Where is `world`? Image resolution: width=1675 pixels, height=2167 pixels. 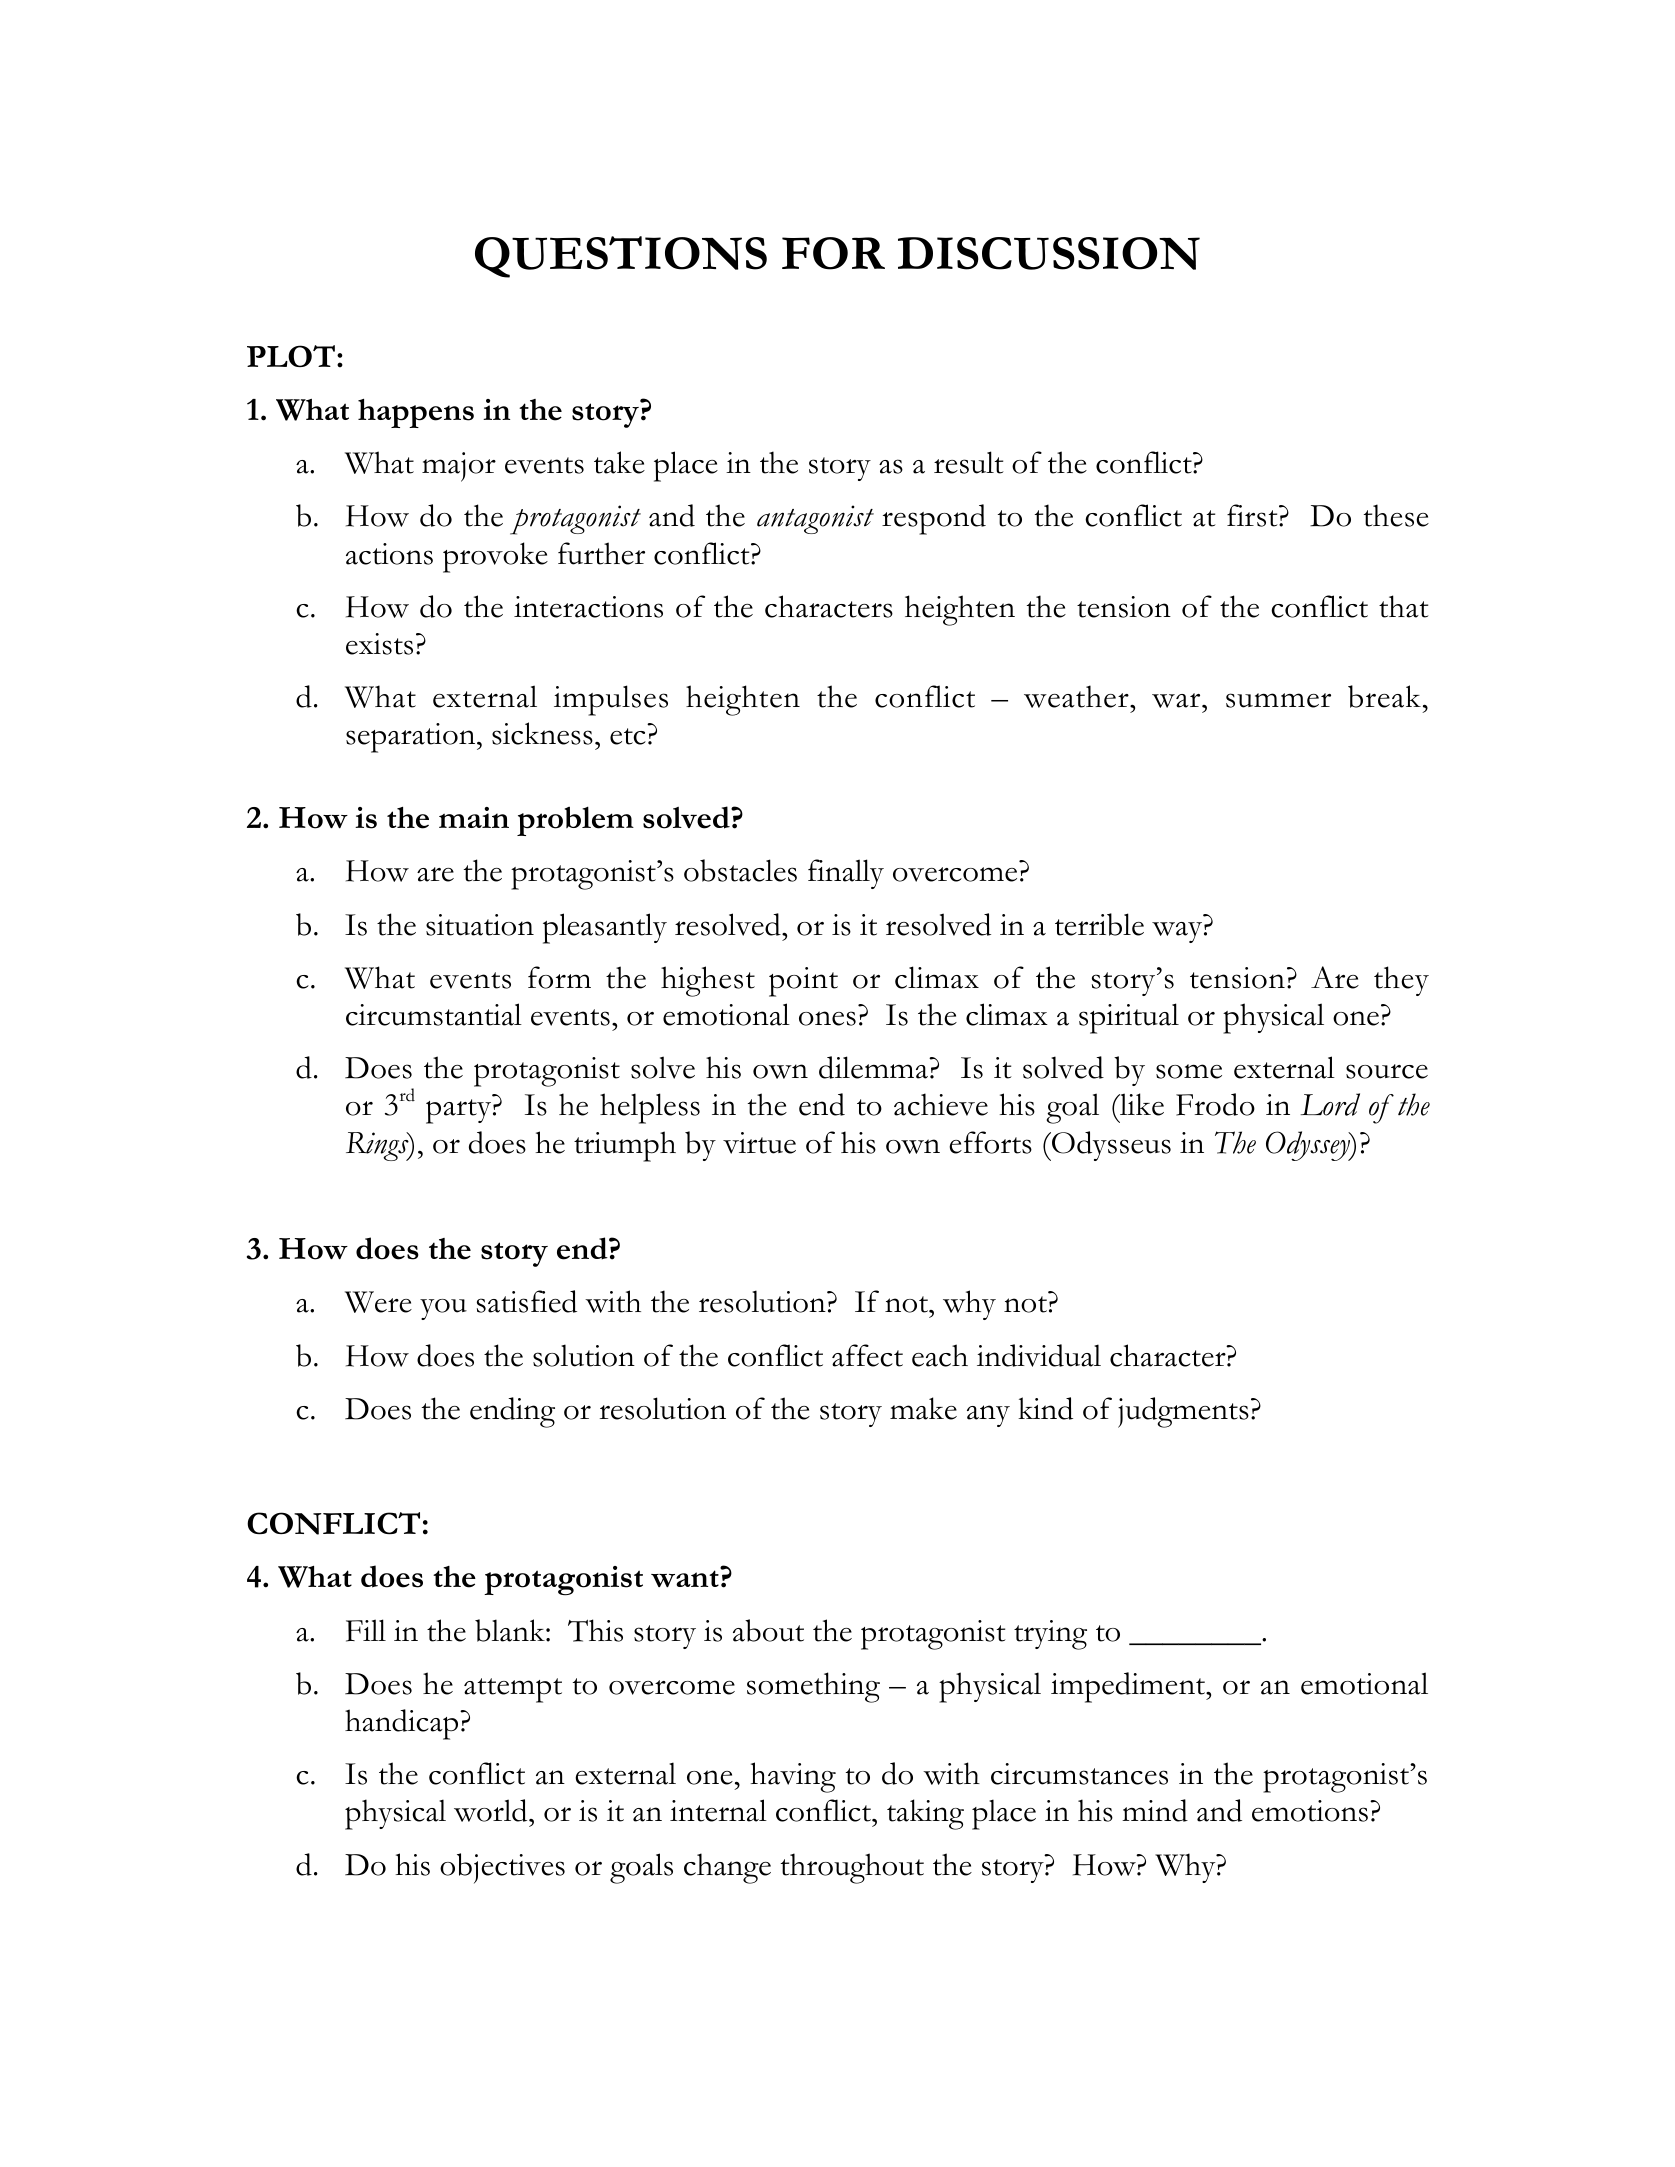
world is located at coordinates (492, 1810).
